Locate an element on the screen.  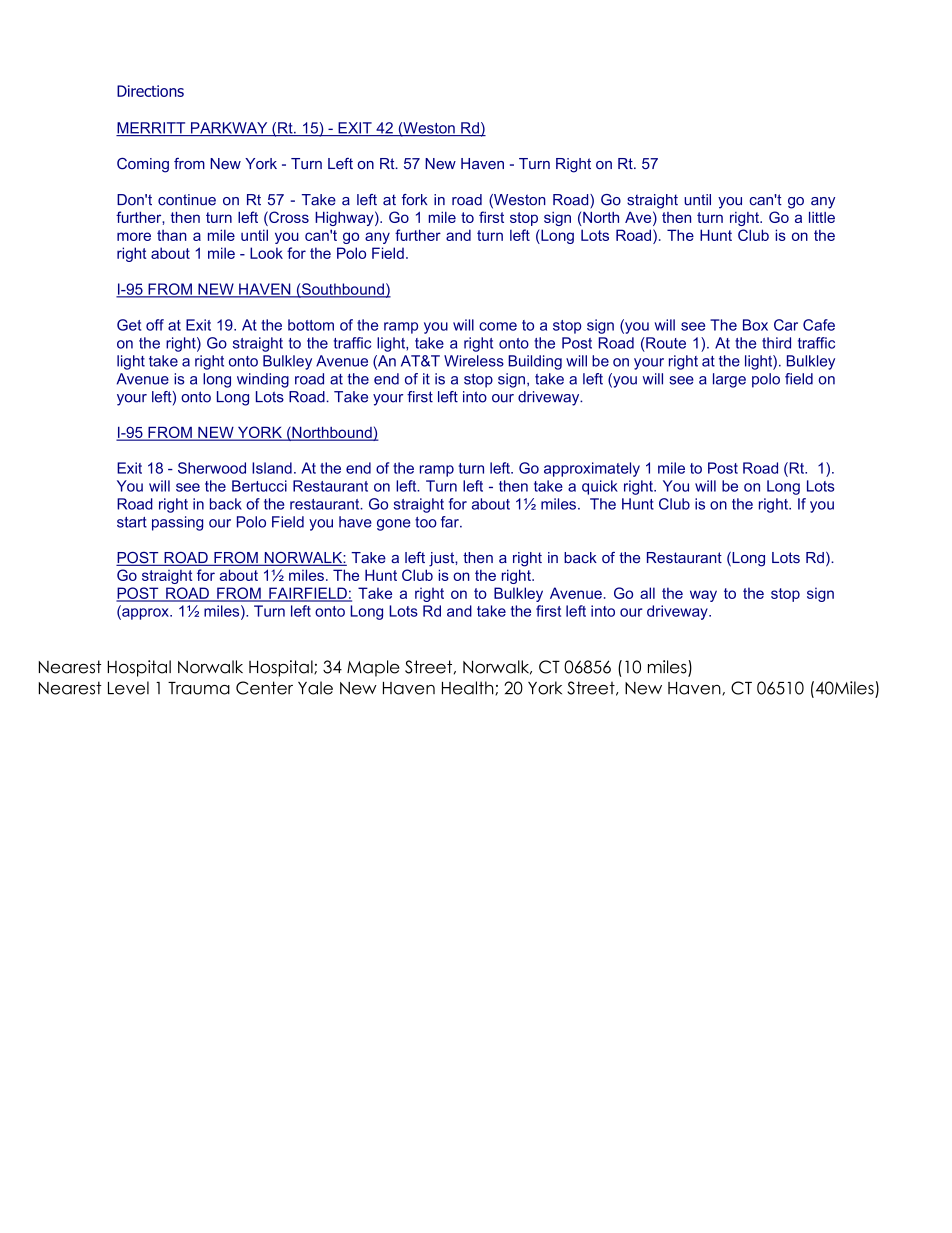
Health is located at coordinates (469, 688).
